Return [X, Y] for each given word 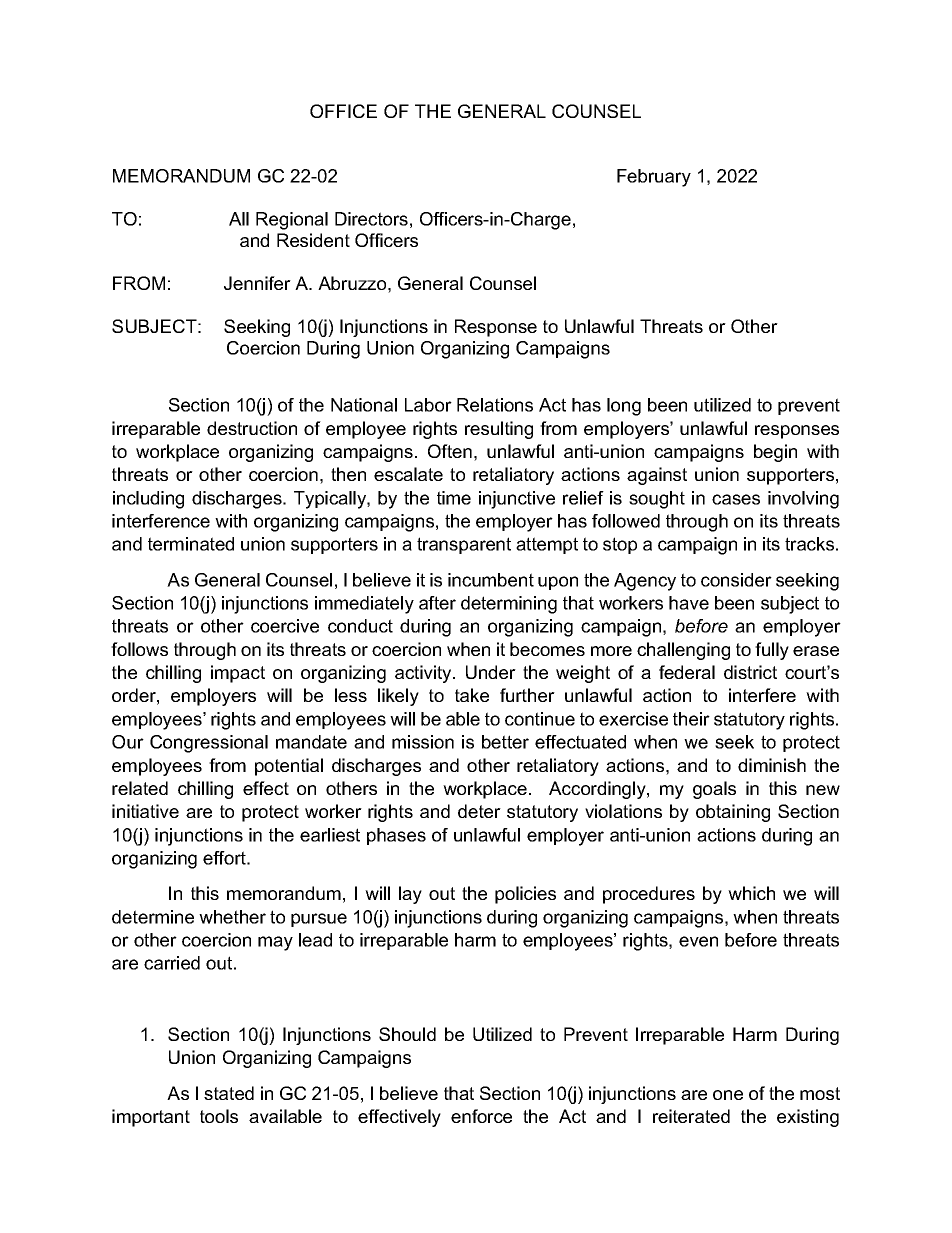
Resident [313, 240]
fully [772, 651]
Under [491, 672]
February [654, 178]
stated [229, 1093]
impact [238, 674]
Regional [292, 221]
